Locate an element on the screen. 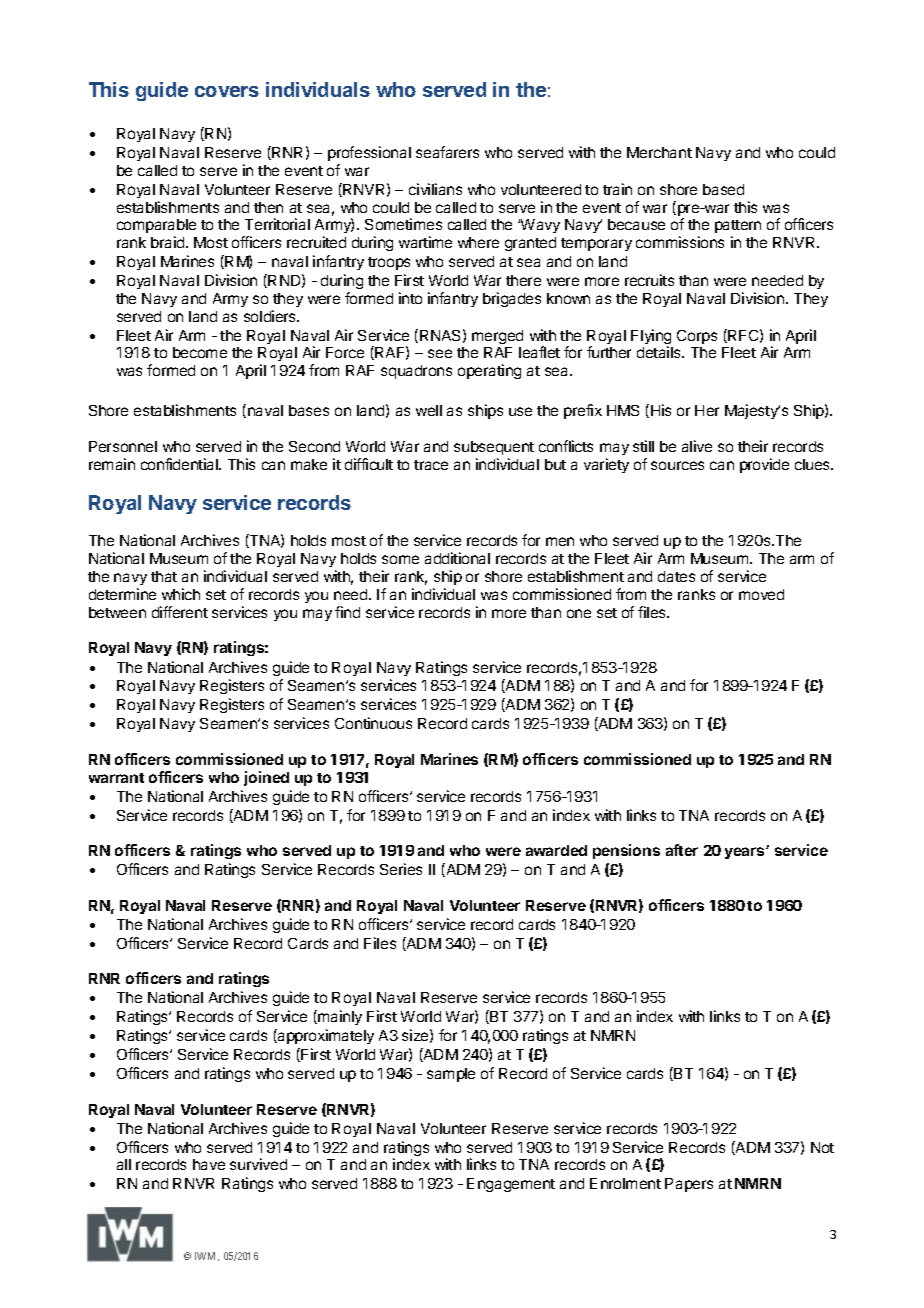  Papers is located at coordinates (689, 1185).
